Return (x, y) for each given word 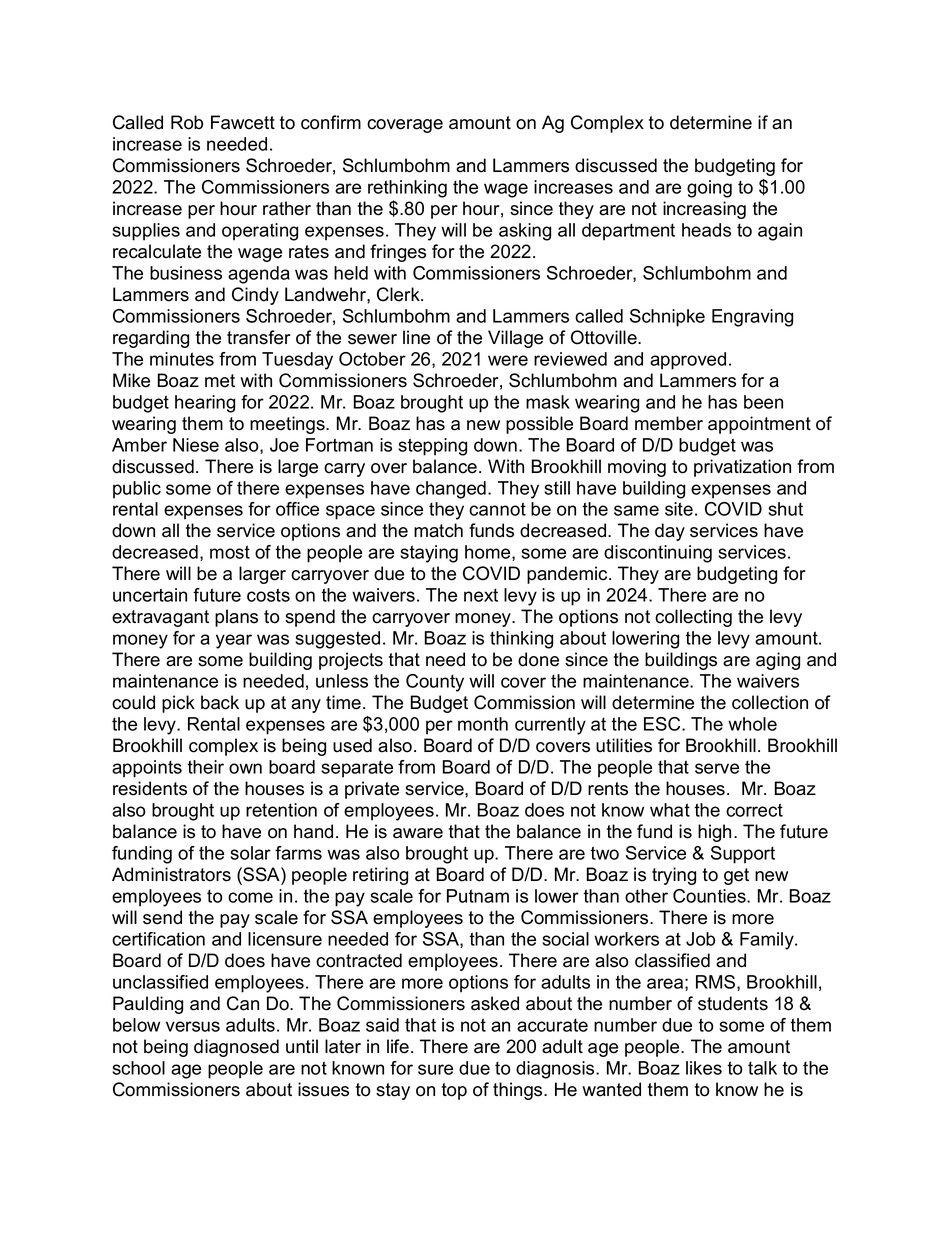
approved (688, 361)
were (508, 360)
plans (236, 618)
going (709, 189)
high (714, 833)
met (220, 381)
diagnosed (236, 1048)
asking (525, 232)
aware (418, 833)
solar (250, 853)
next (481, 595)
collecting (693, 618)
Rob (187, 122)
